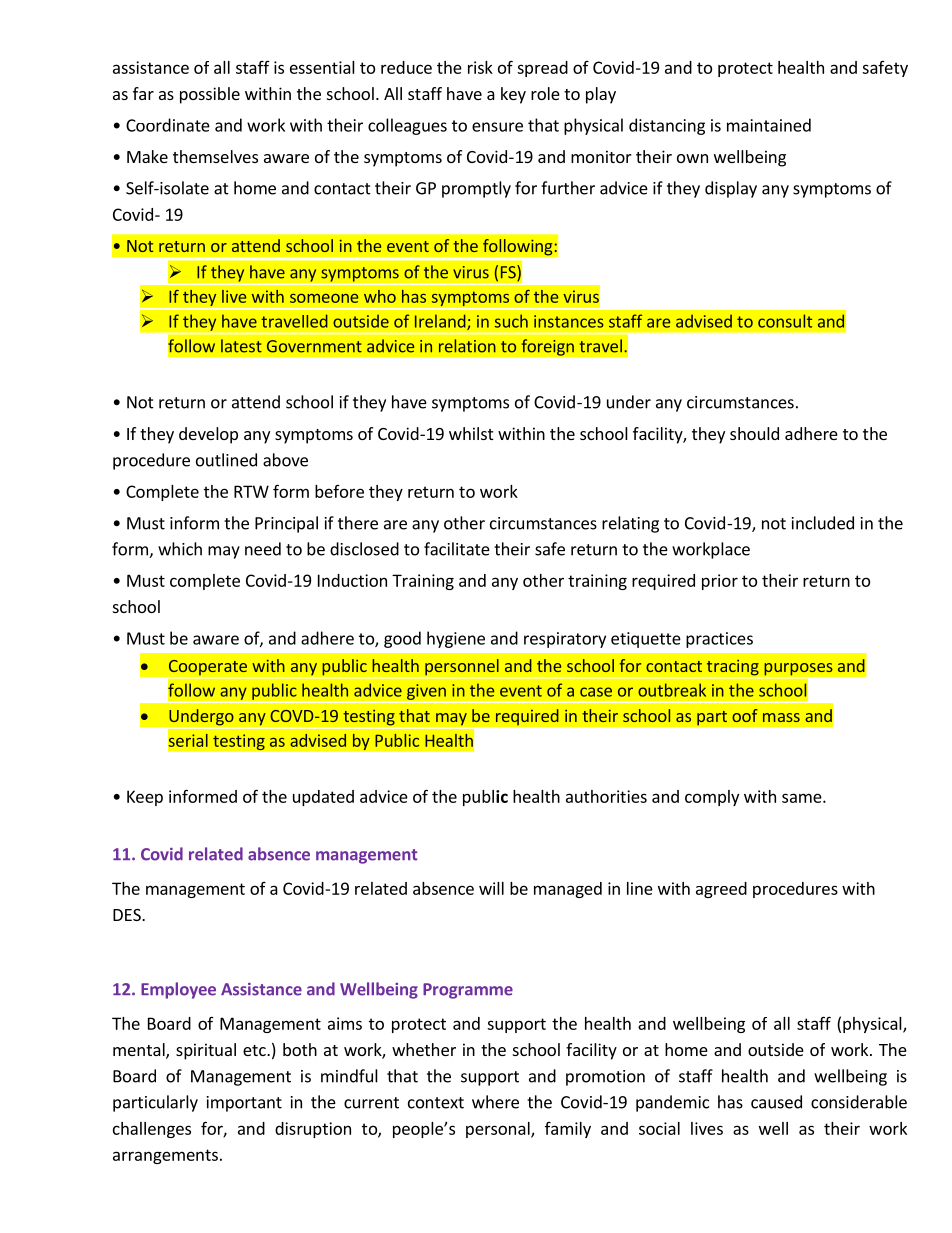 This page has height=1233, width=952. Describe the element at coordinates (456, 639) in the page. I see `hygiene` at that location.
